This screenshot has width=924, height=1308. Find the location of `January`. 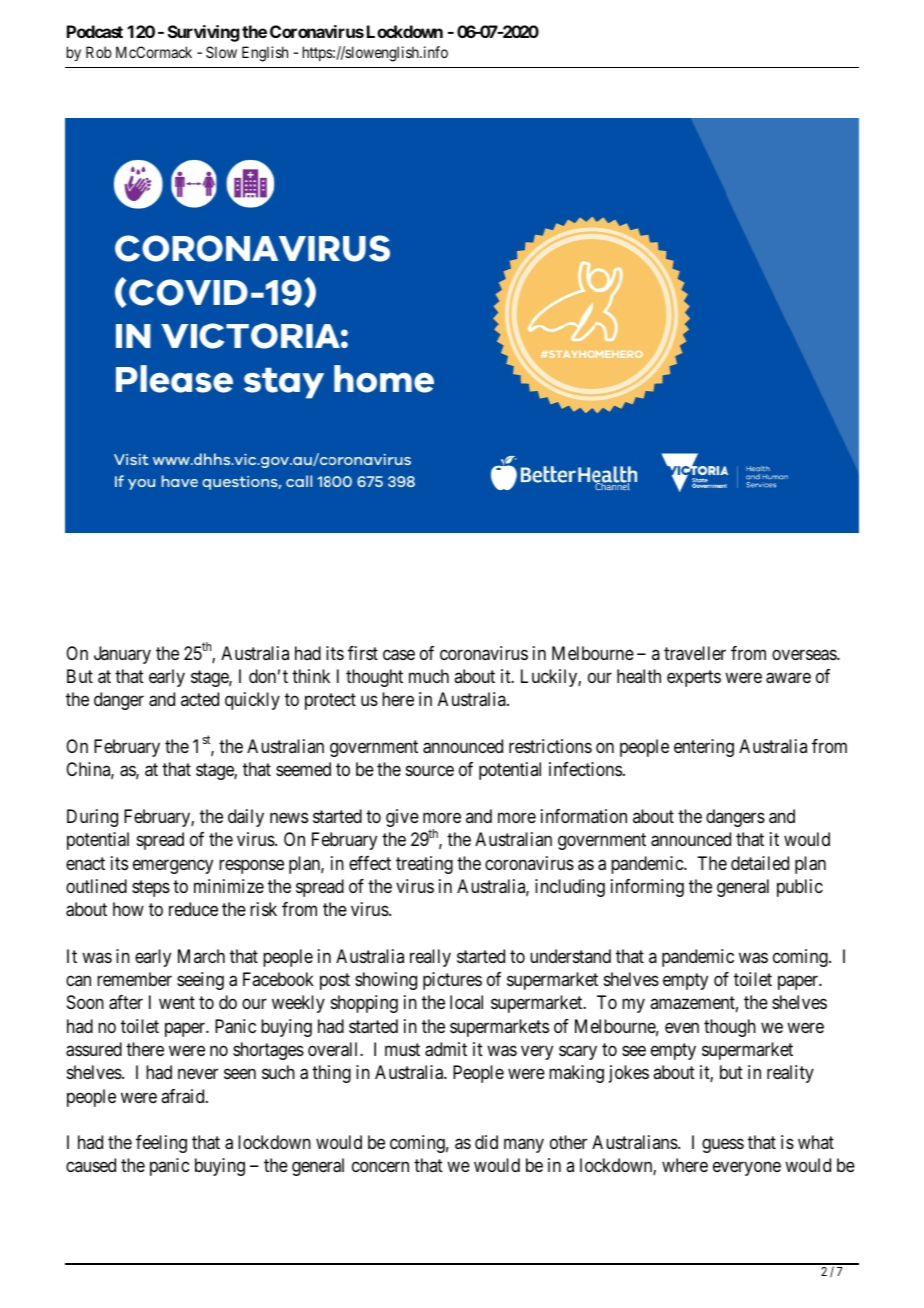

January is located at coordinates (122, 655).
